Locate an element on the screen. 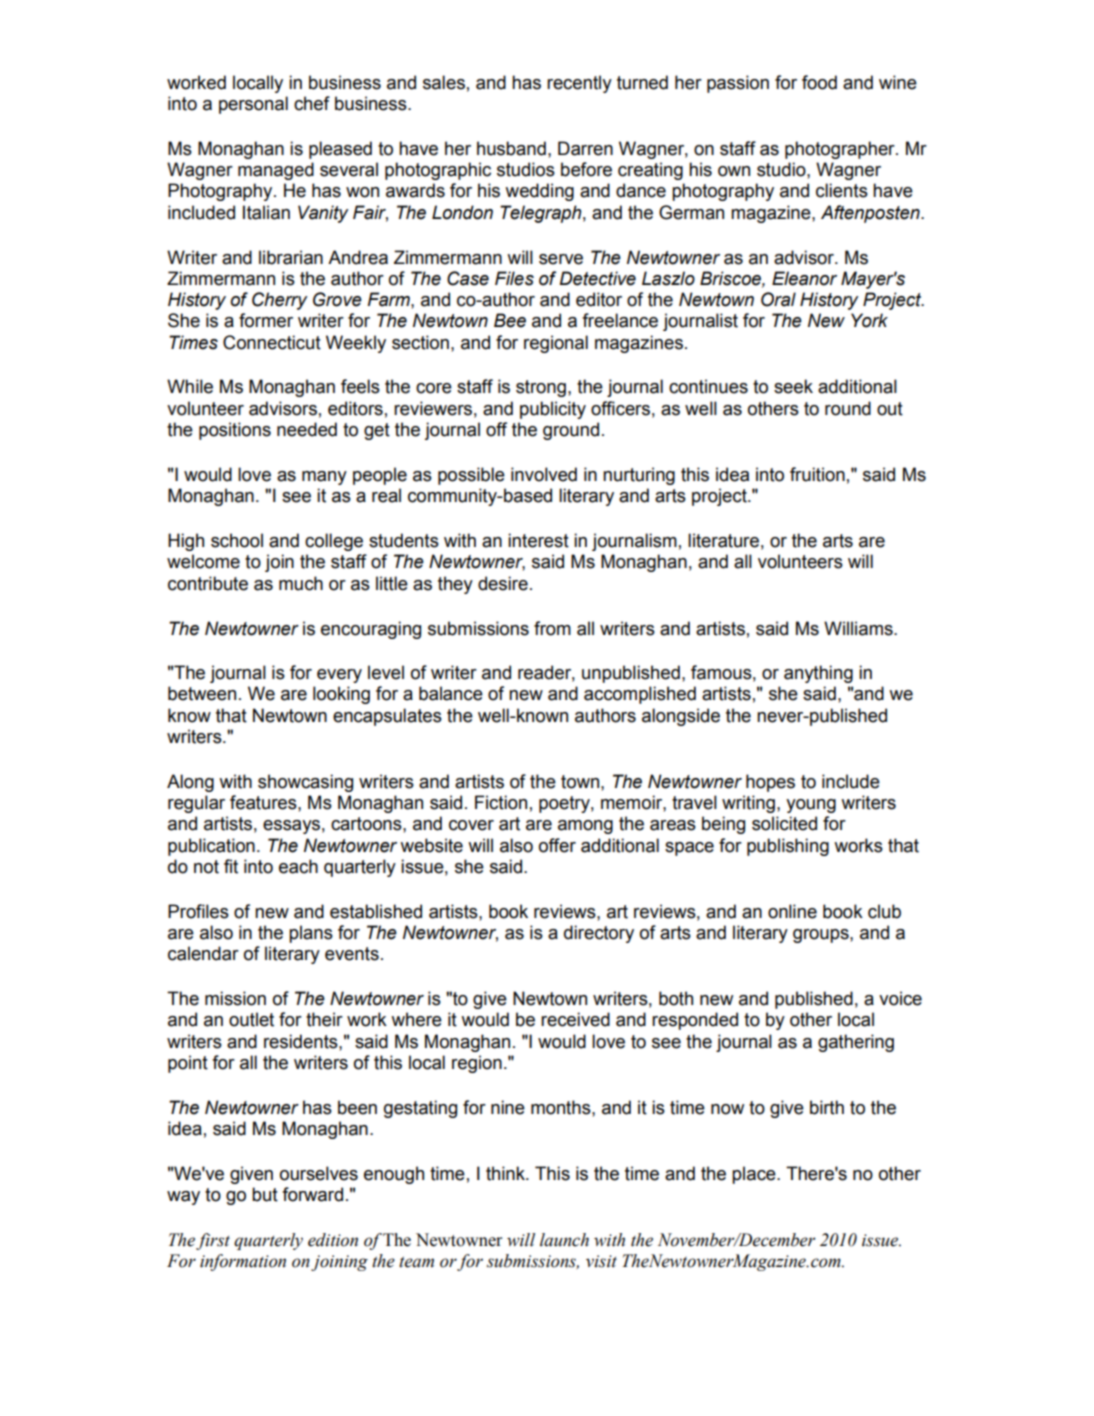 The width and height of the screenshot is (1094, 1416). launch is located at coordinates (564, 1240).
